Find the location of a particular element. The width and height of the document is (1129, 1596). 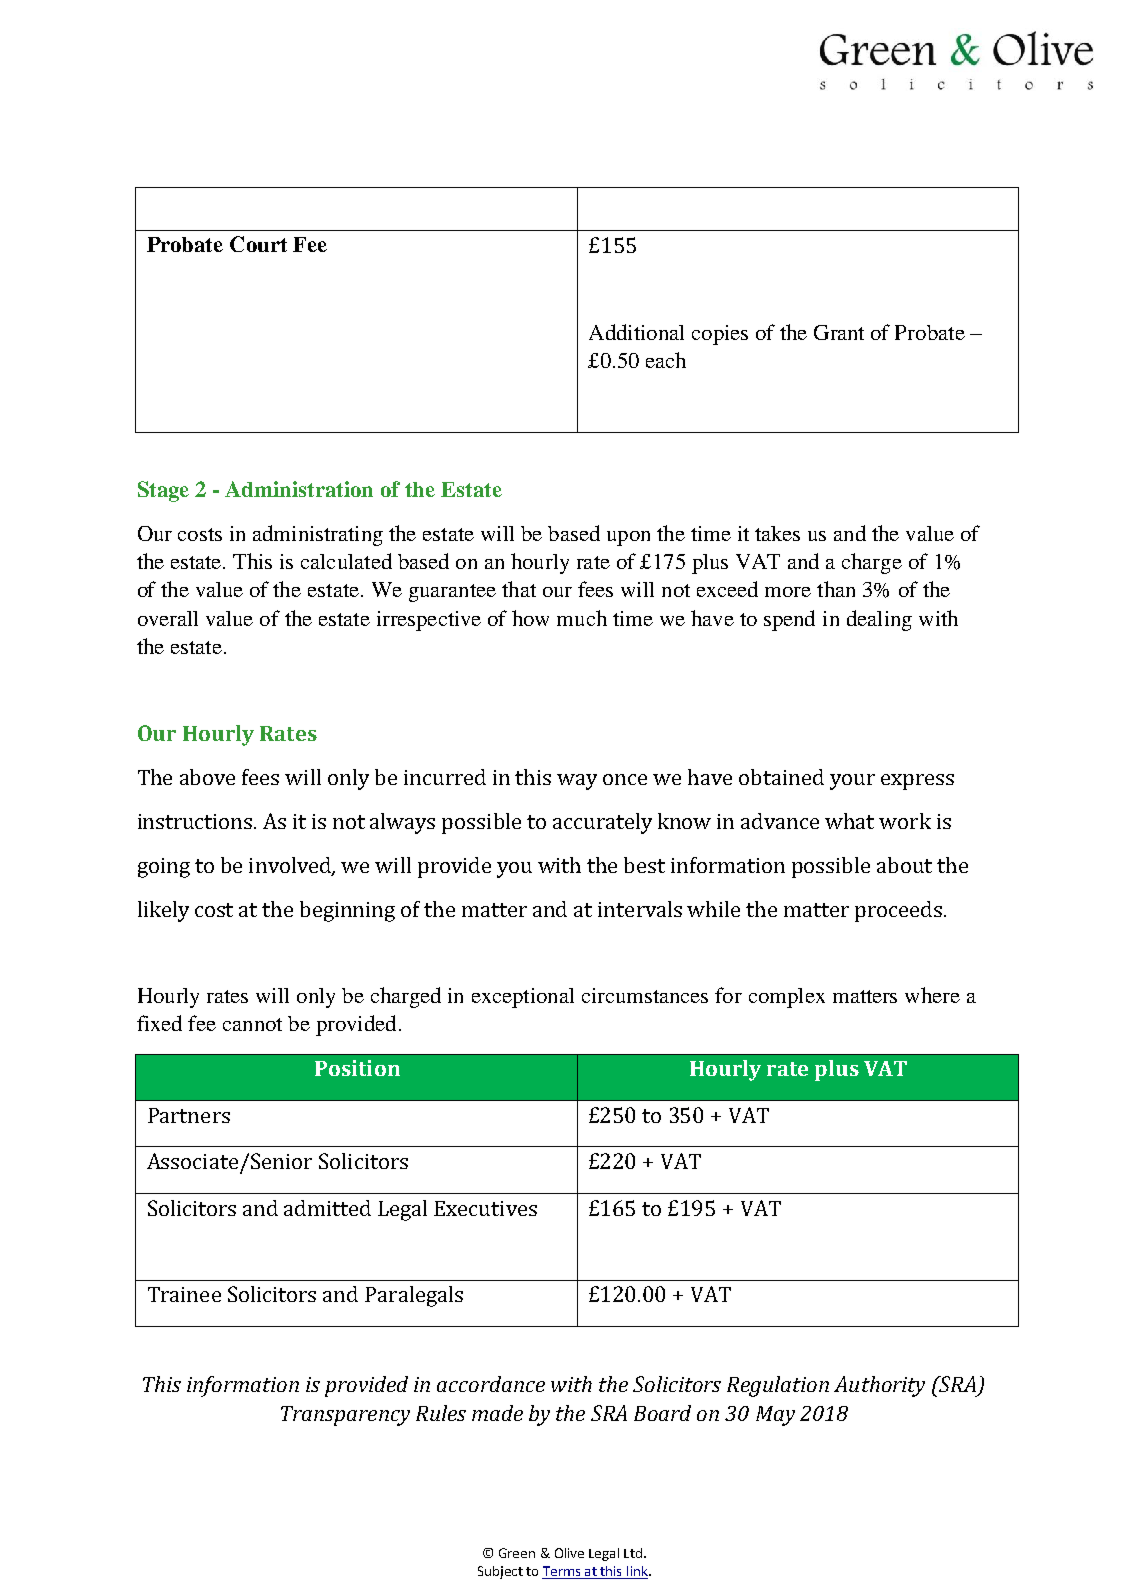

Grant is located at coordinates (839, 332).
